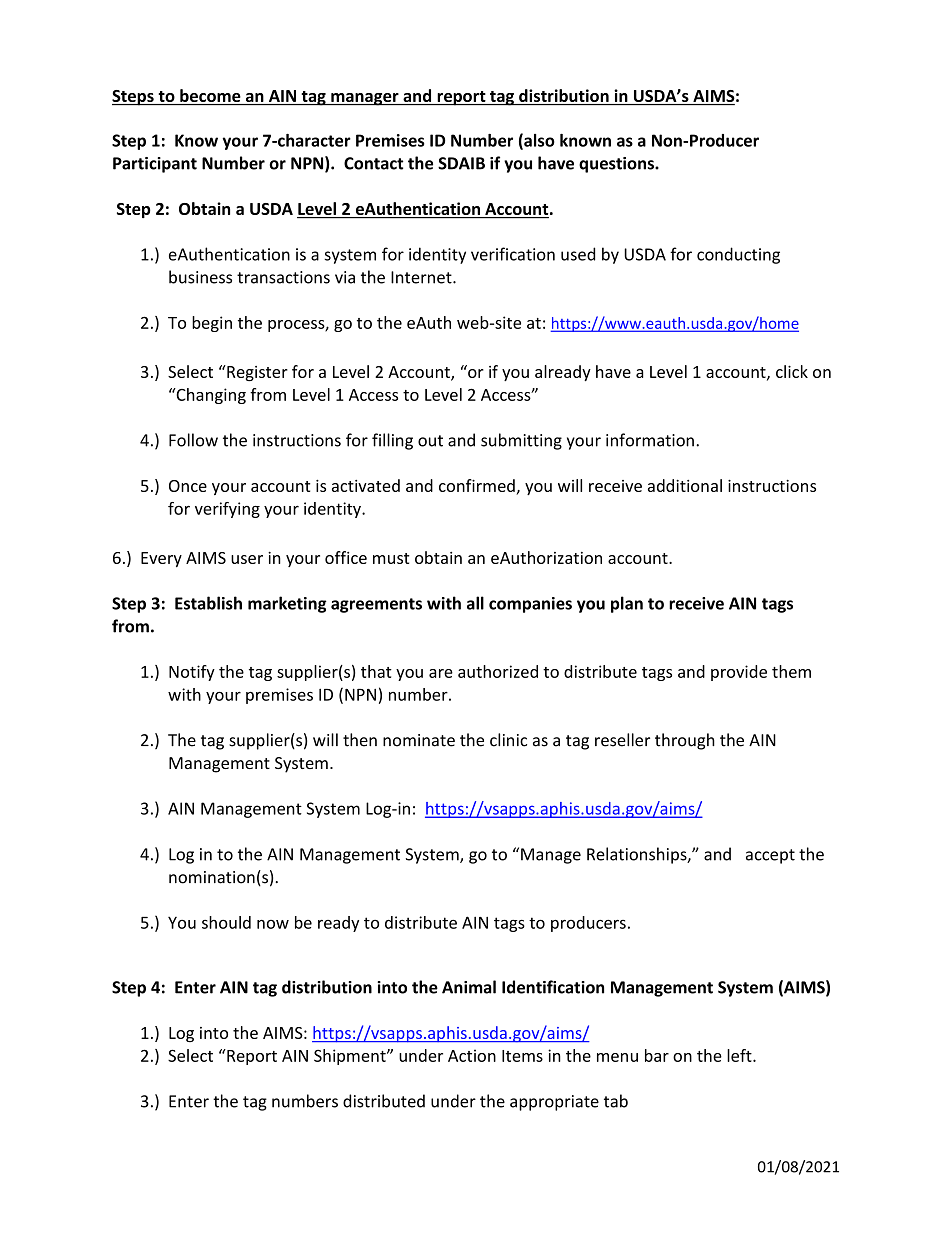 The width and height of the screenshot is (952, 1233). Describe the element at coordinates (475, 603) in the screenshot. I see `all` at that location.
